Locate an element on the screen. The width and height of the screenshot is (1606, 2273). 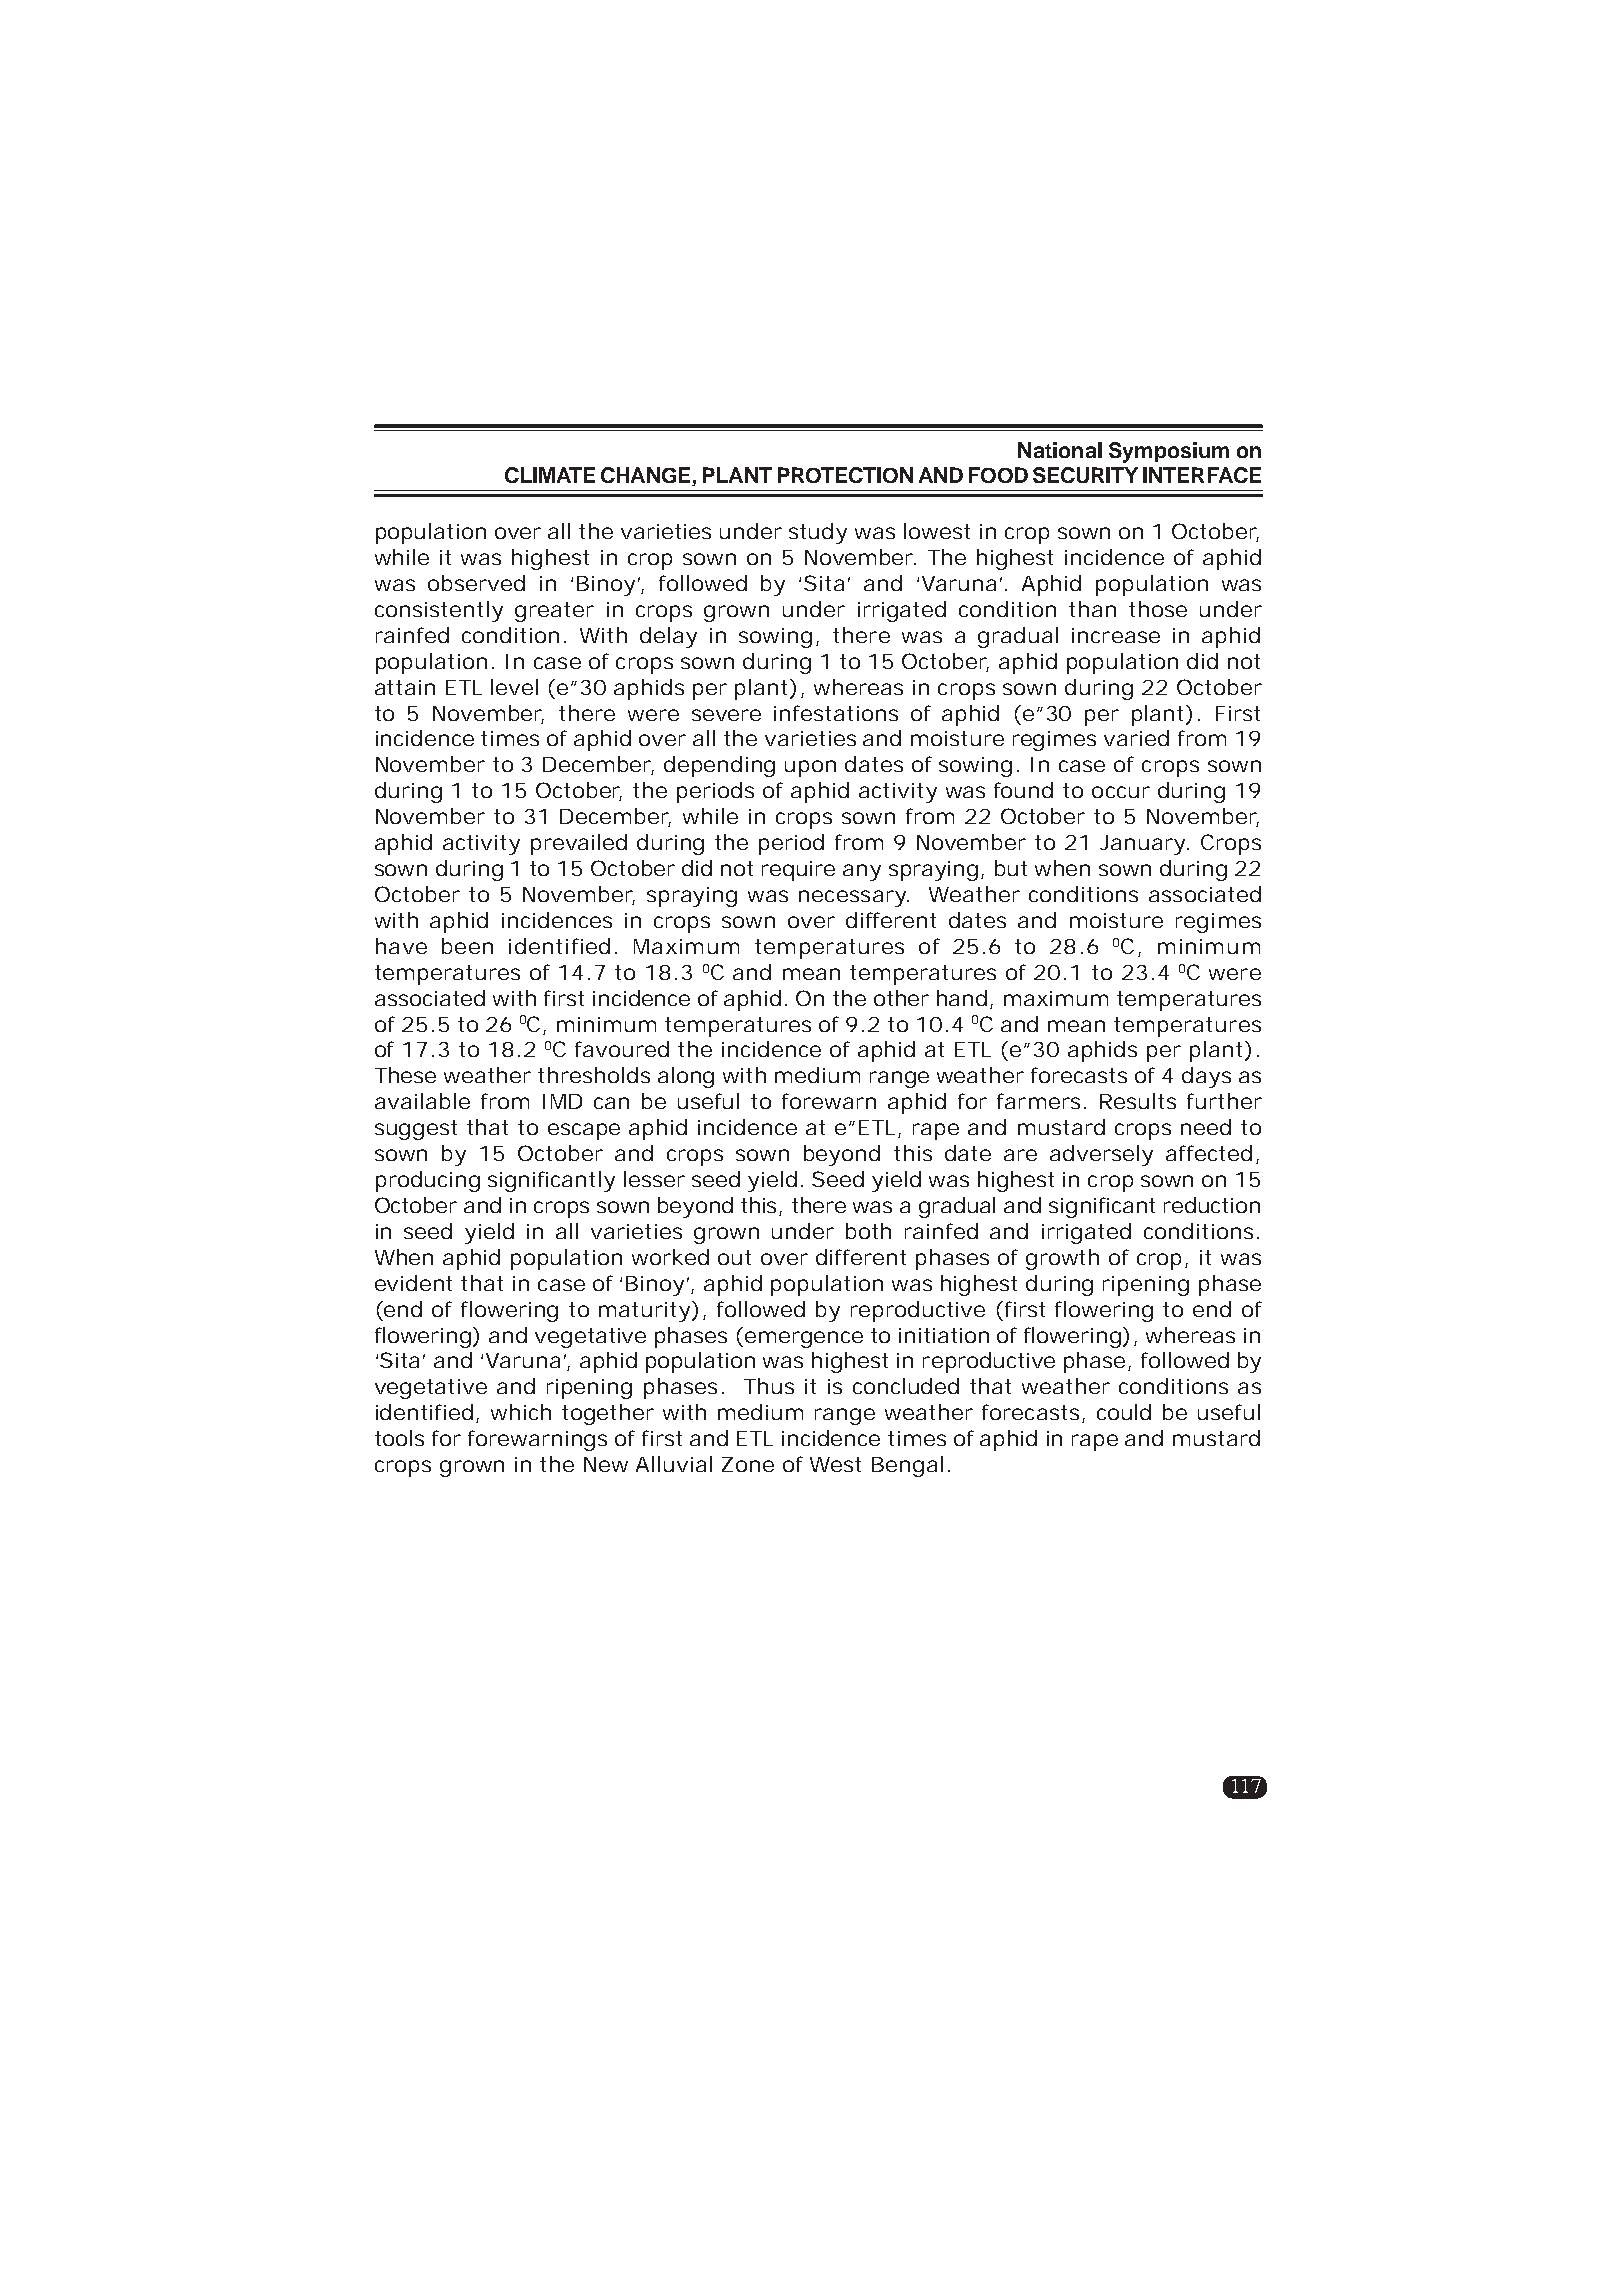
been is located at coordinates (467, 946).
